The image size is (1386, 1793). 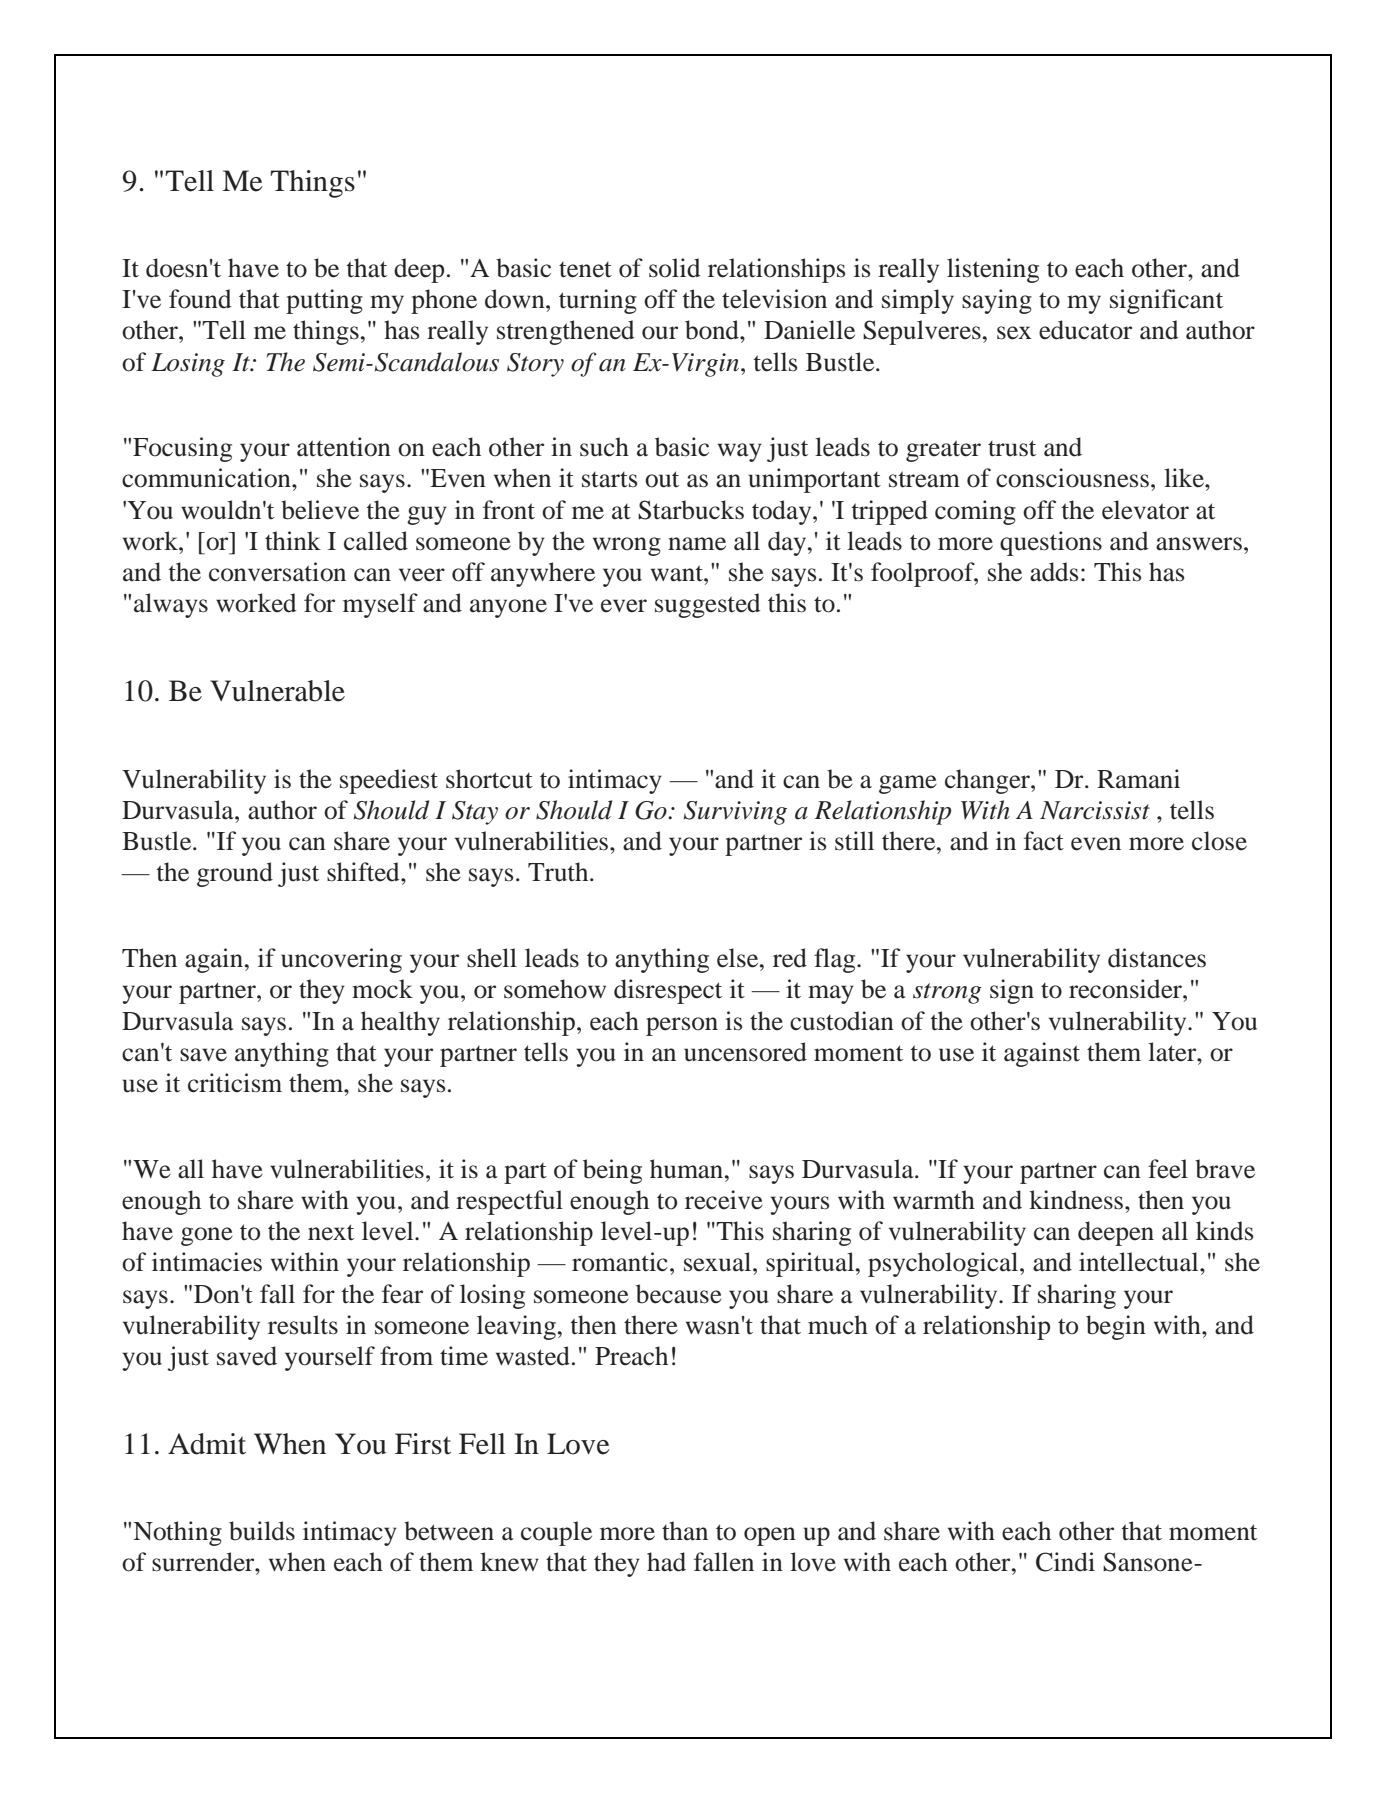 I want to click on putting, so click(x=324, y=301).
